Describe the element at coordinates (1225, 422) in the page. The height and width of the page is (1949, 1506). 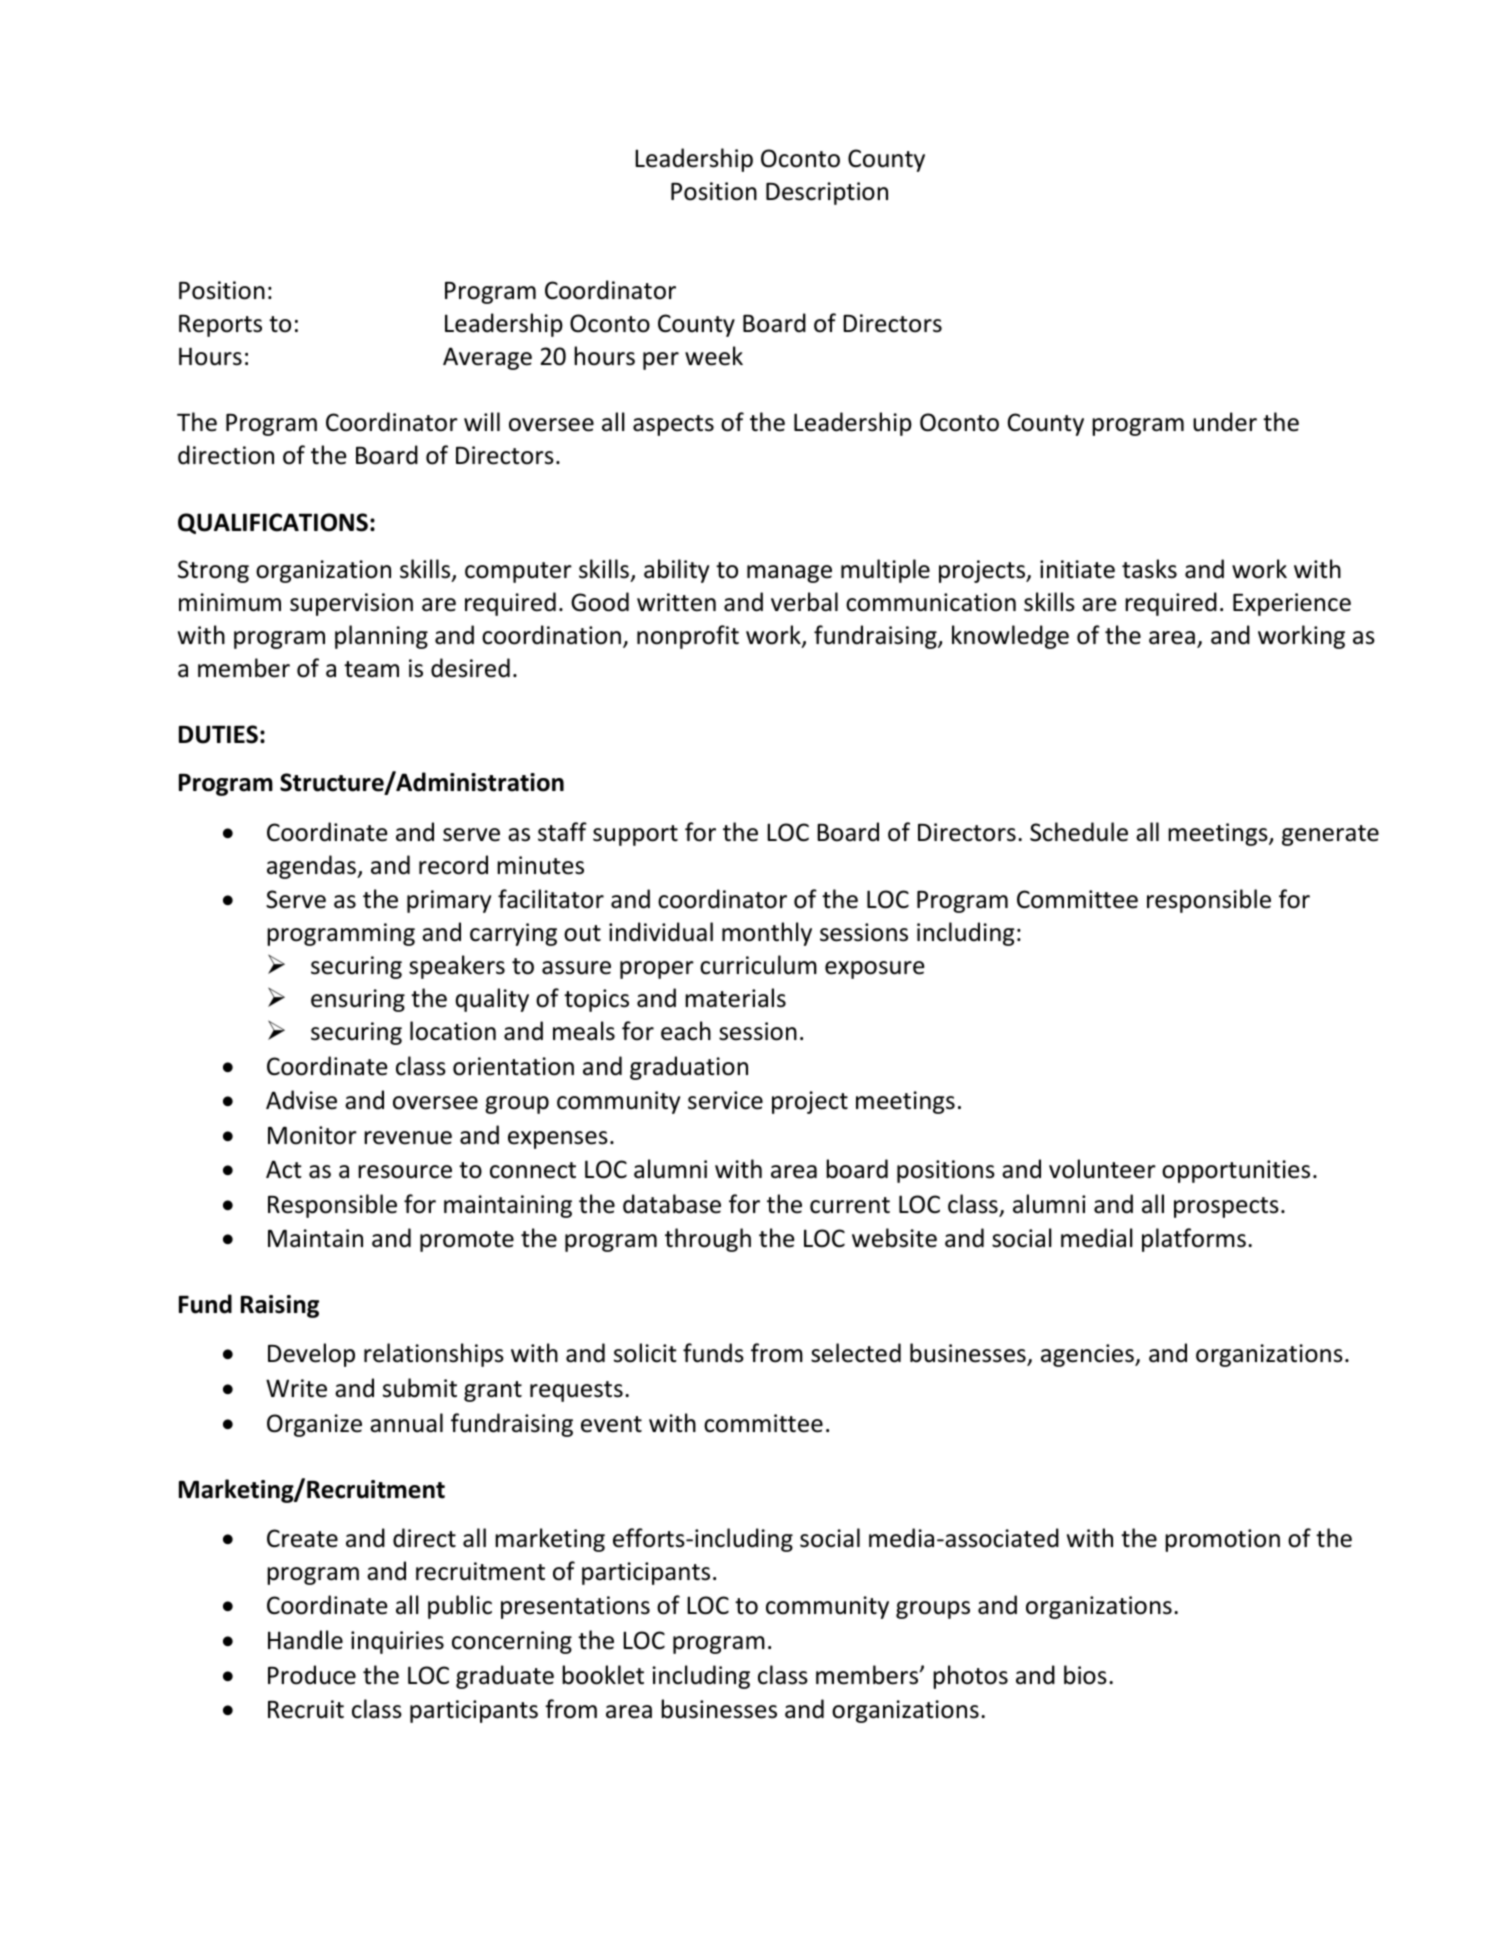
I see `under` at that location.
